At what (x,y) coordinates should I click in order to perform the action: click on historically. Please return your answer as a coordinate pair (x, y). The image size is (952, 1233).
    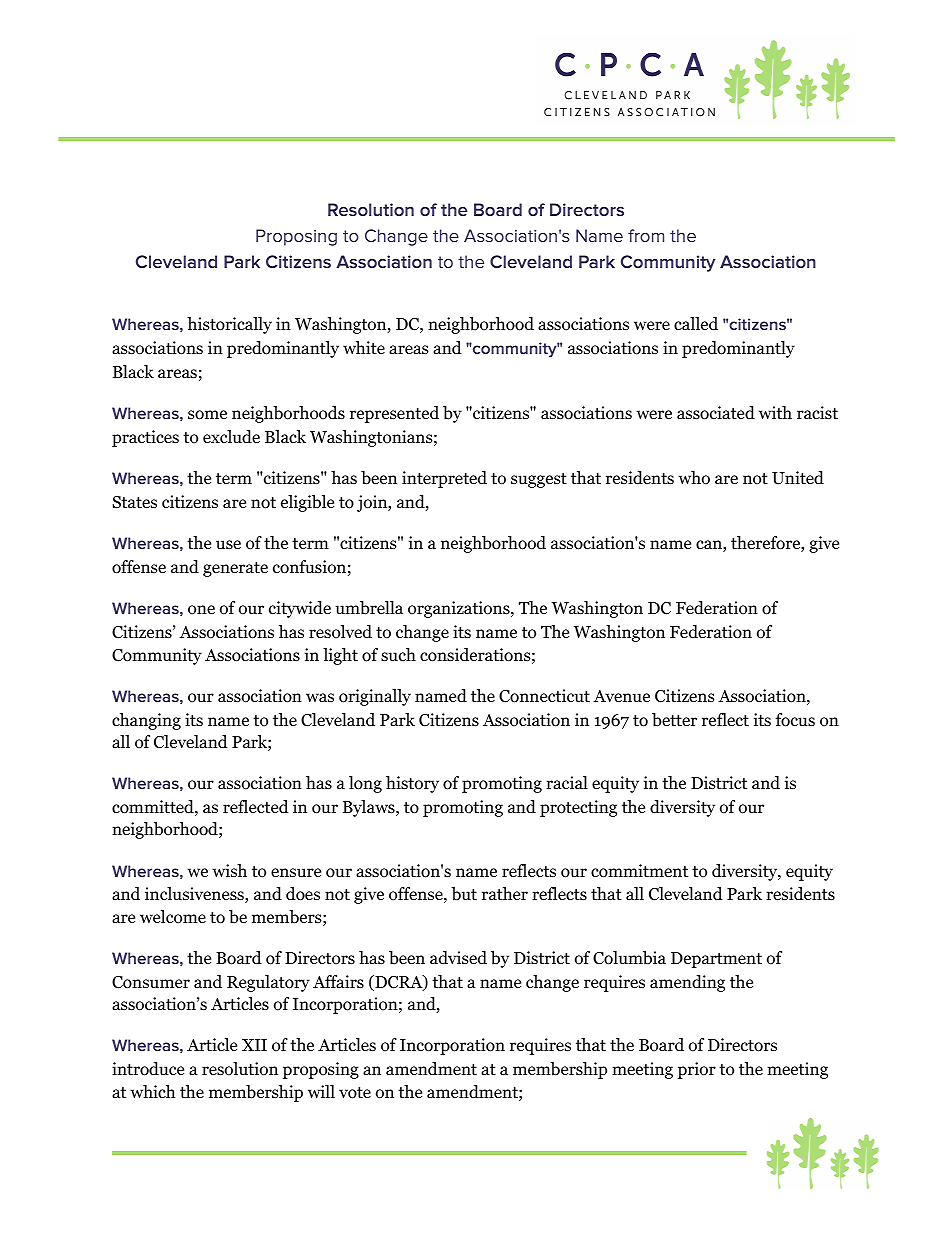
    Looking at the image, I should click on (229, 325).
